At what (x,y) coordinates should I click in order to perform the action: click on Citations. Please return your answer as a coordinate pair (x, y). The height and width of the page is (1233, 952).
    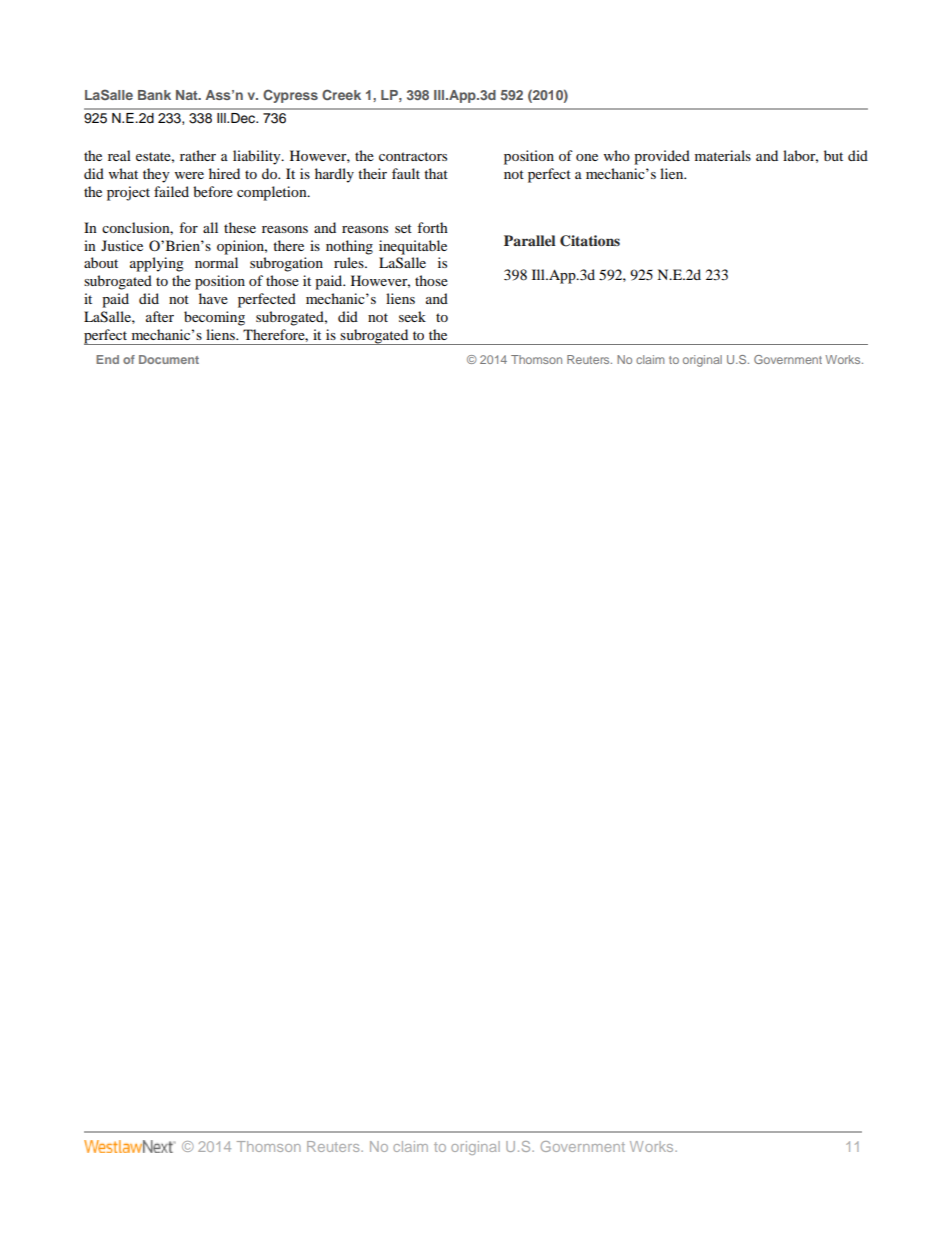
    Looking at the image, I should click on (590, 241).
